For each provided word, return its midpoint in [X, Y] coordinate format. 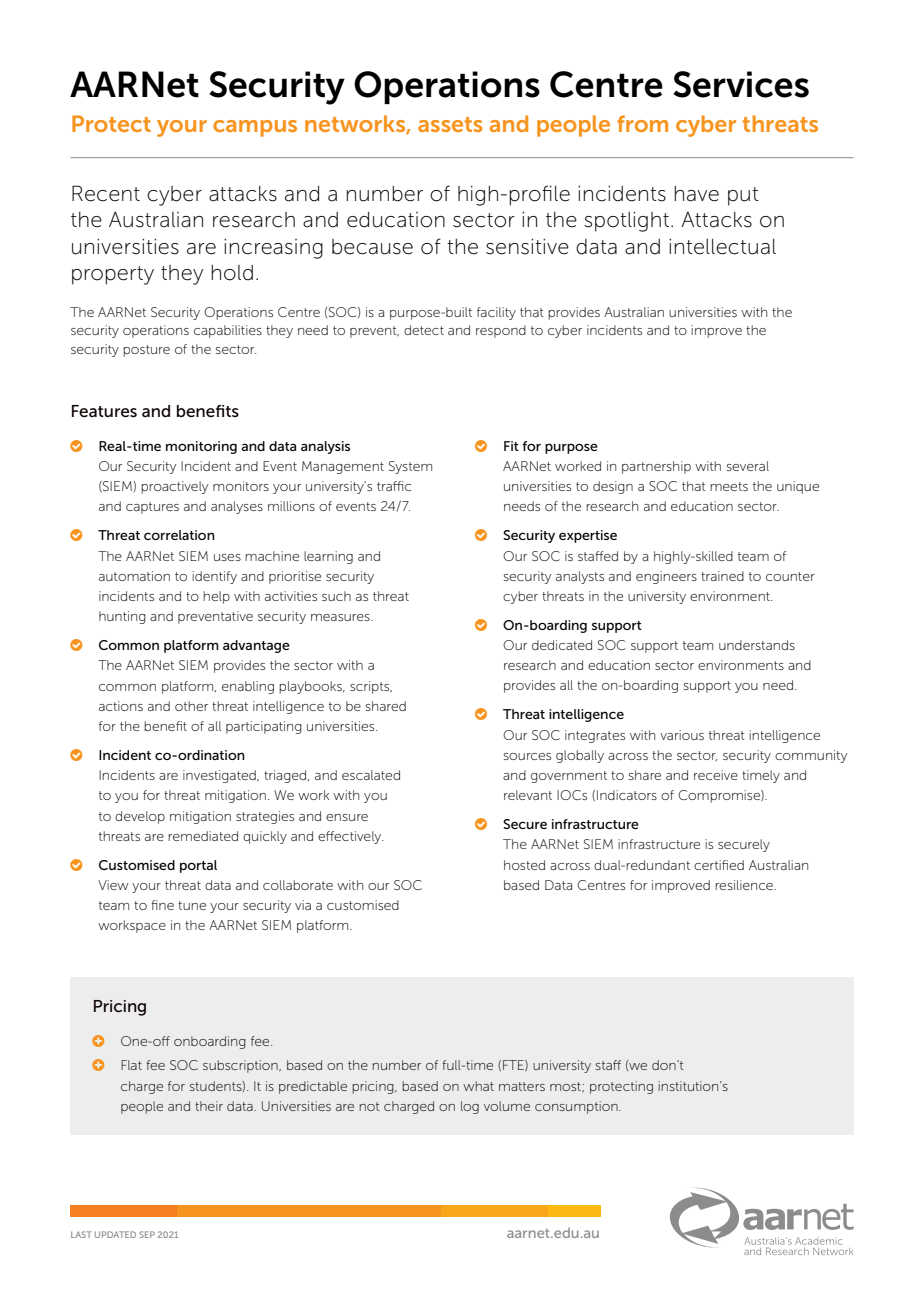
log [470, 1107]
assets [450, 124]
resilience [744, 885]
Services [741, 84]
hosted [524, 865]
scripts [371, 687]
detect [424, 330]
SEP [147, 1234]
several [748, 466]
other [191, 706]
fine [162, 905]
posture [146, 351]
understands [757, 645]
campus [255, 128]
